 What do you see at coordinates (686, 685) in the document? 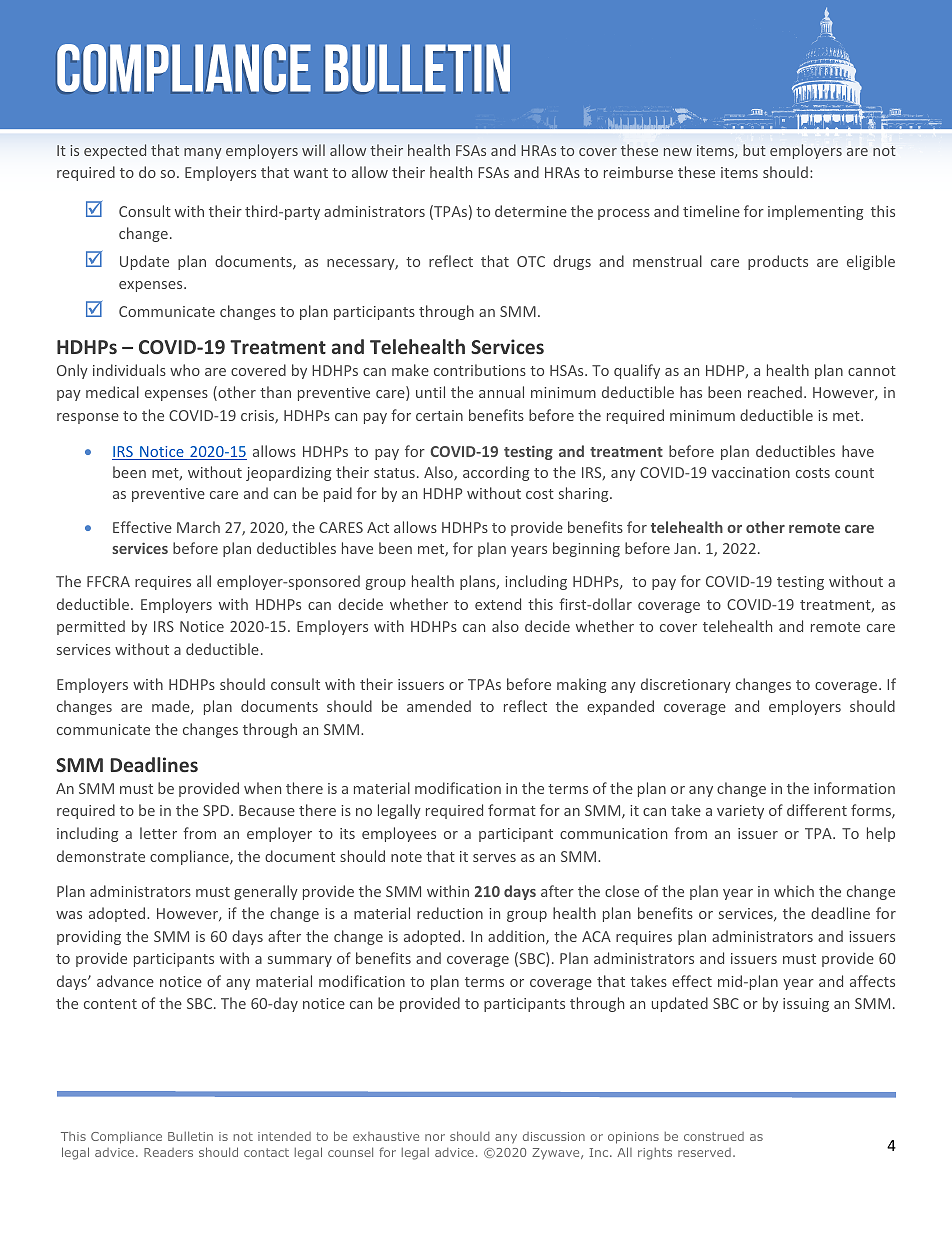
I see `discretionary` at bounding box center [686, 685].
